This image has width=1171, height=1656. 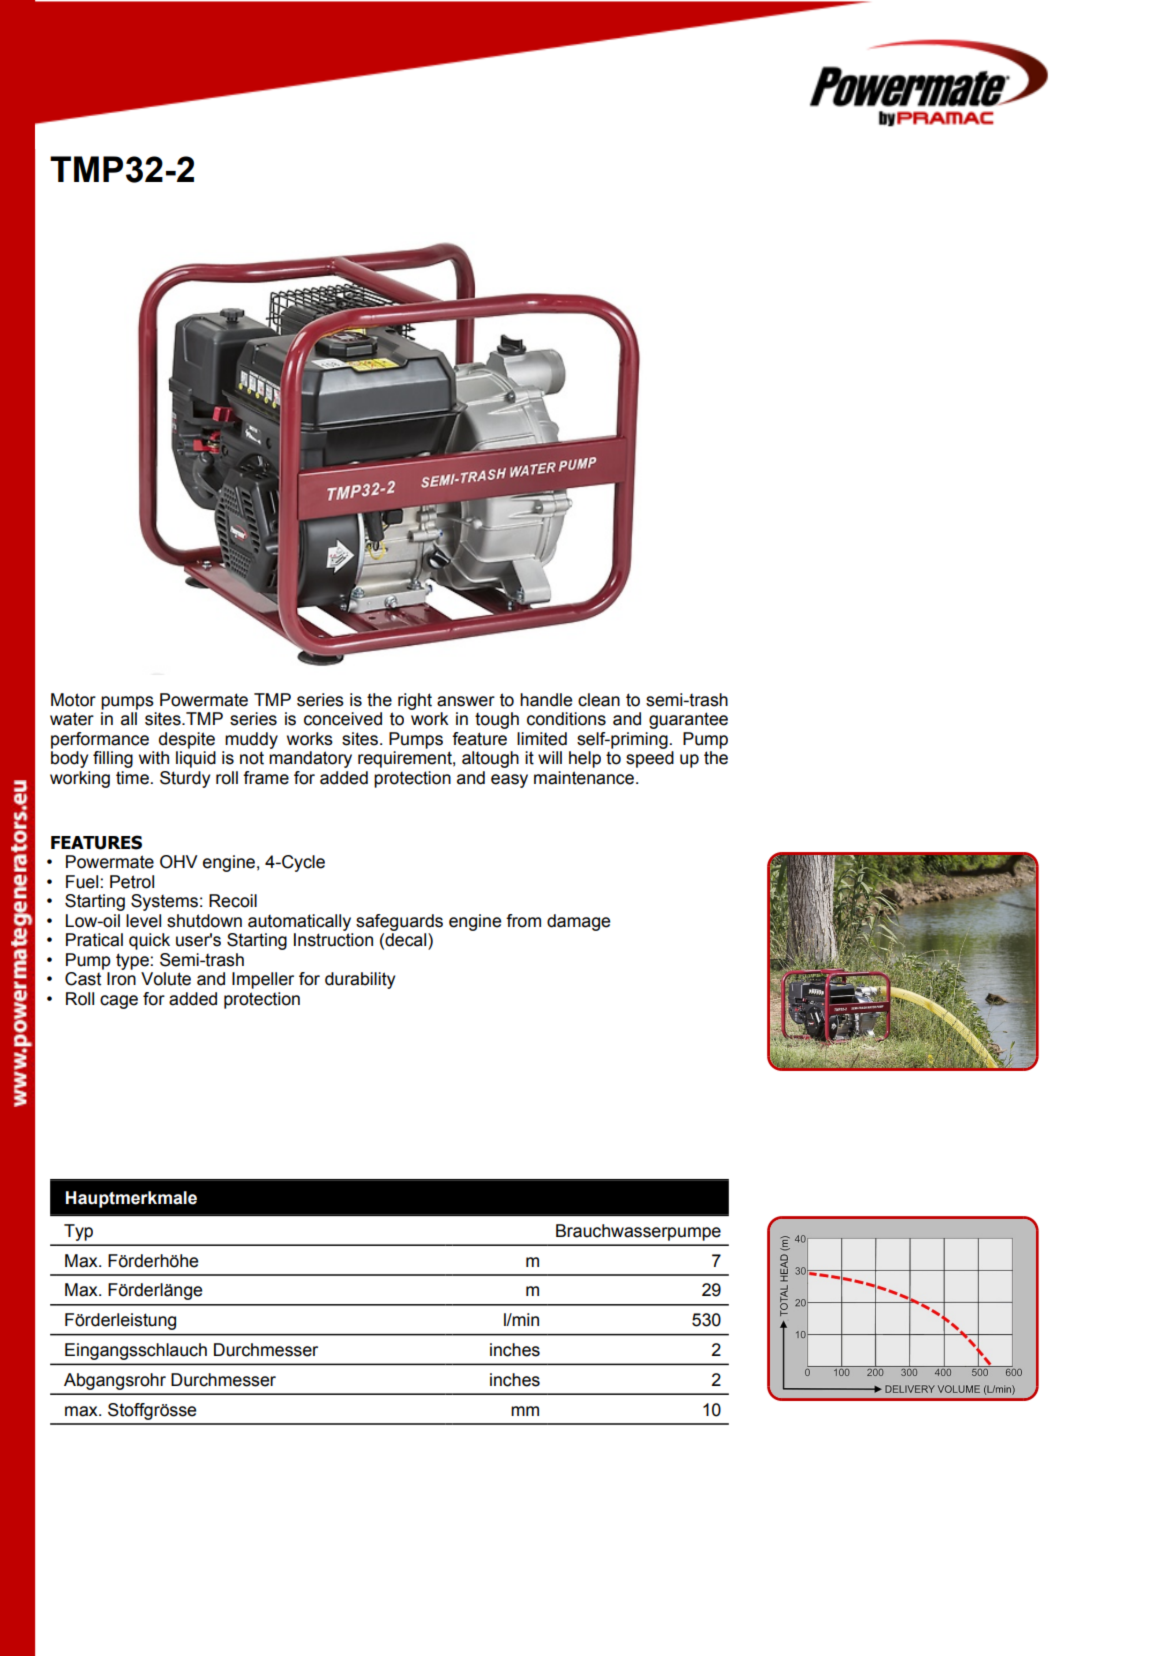 I want to click on with, so click(x=154, y=758).
